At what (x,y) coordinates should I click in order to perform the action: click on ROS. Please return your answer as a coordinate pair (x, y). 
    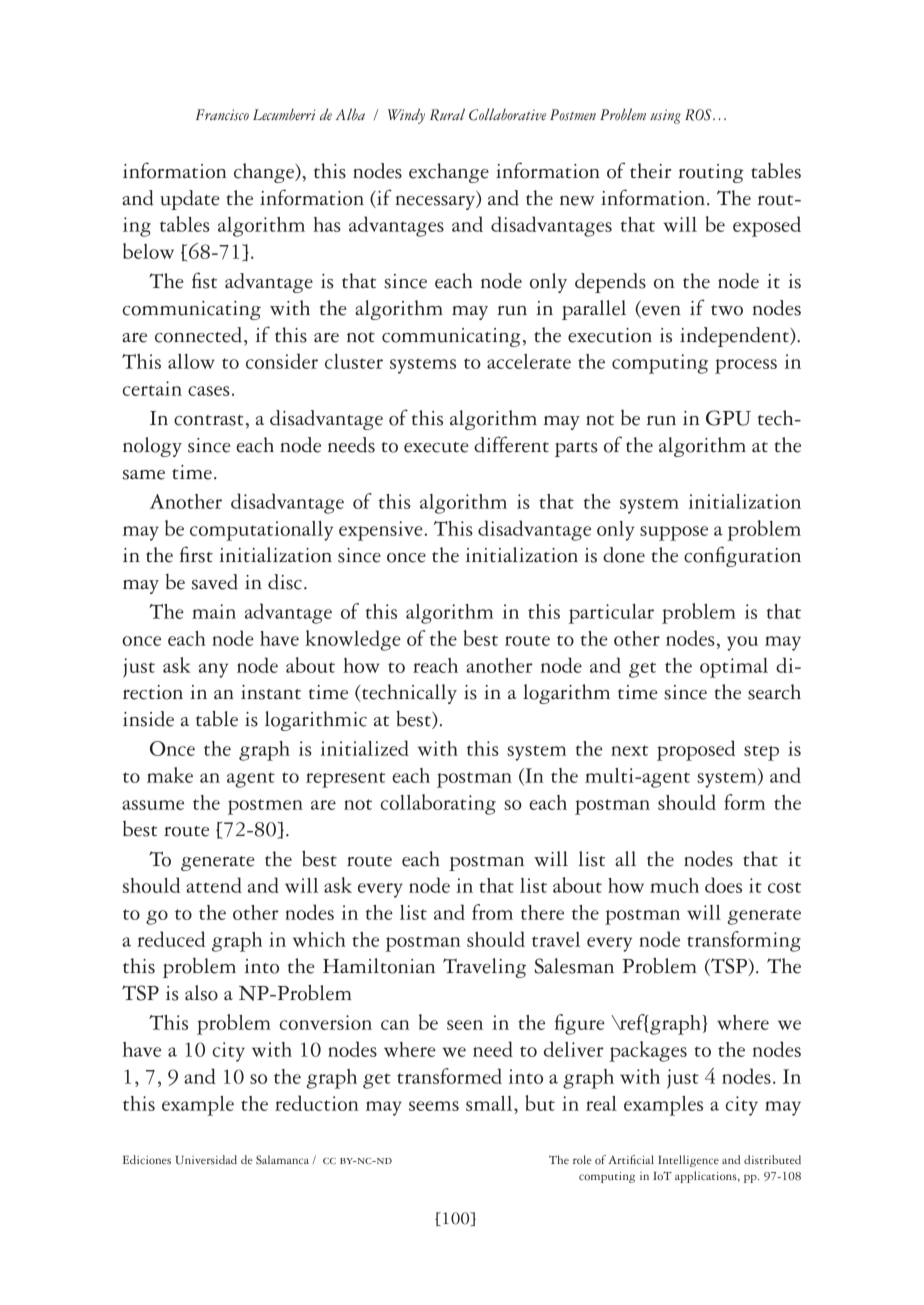
    Looking at the image, I should click on (699, 115).
